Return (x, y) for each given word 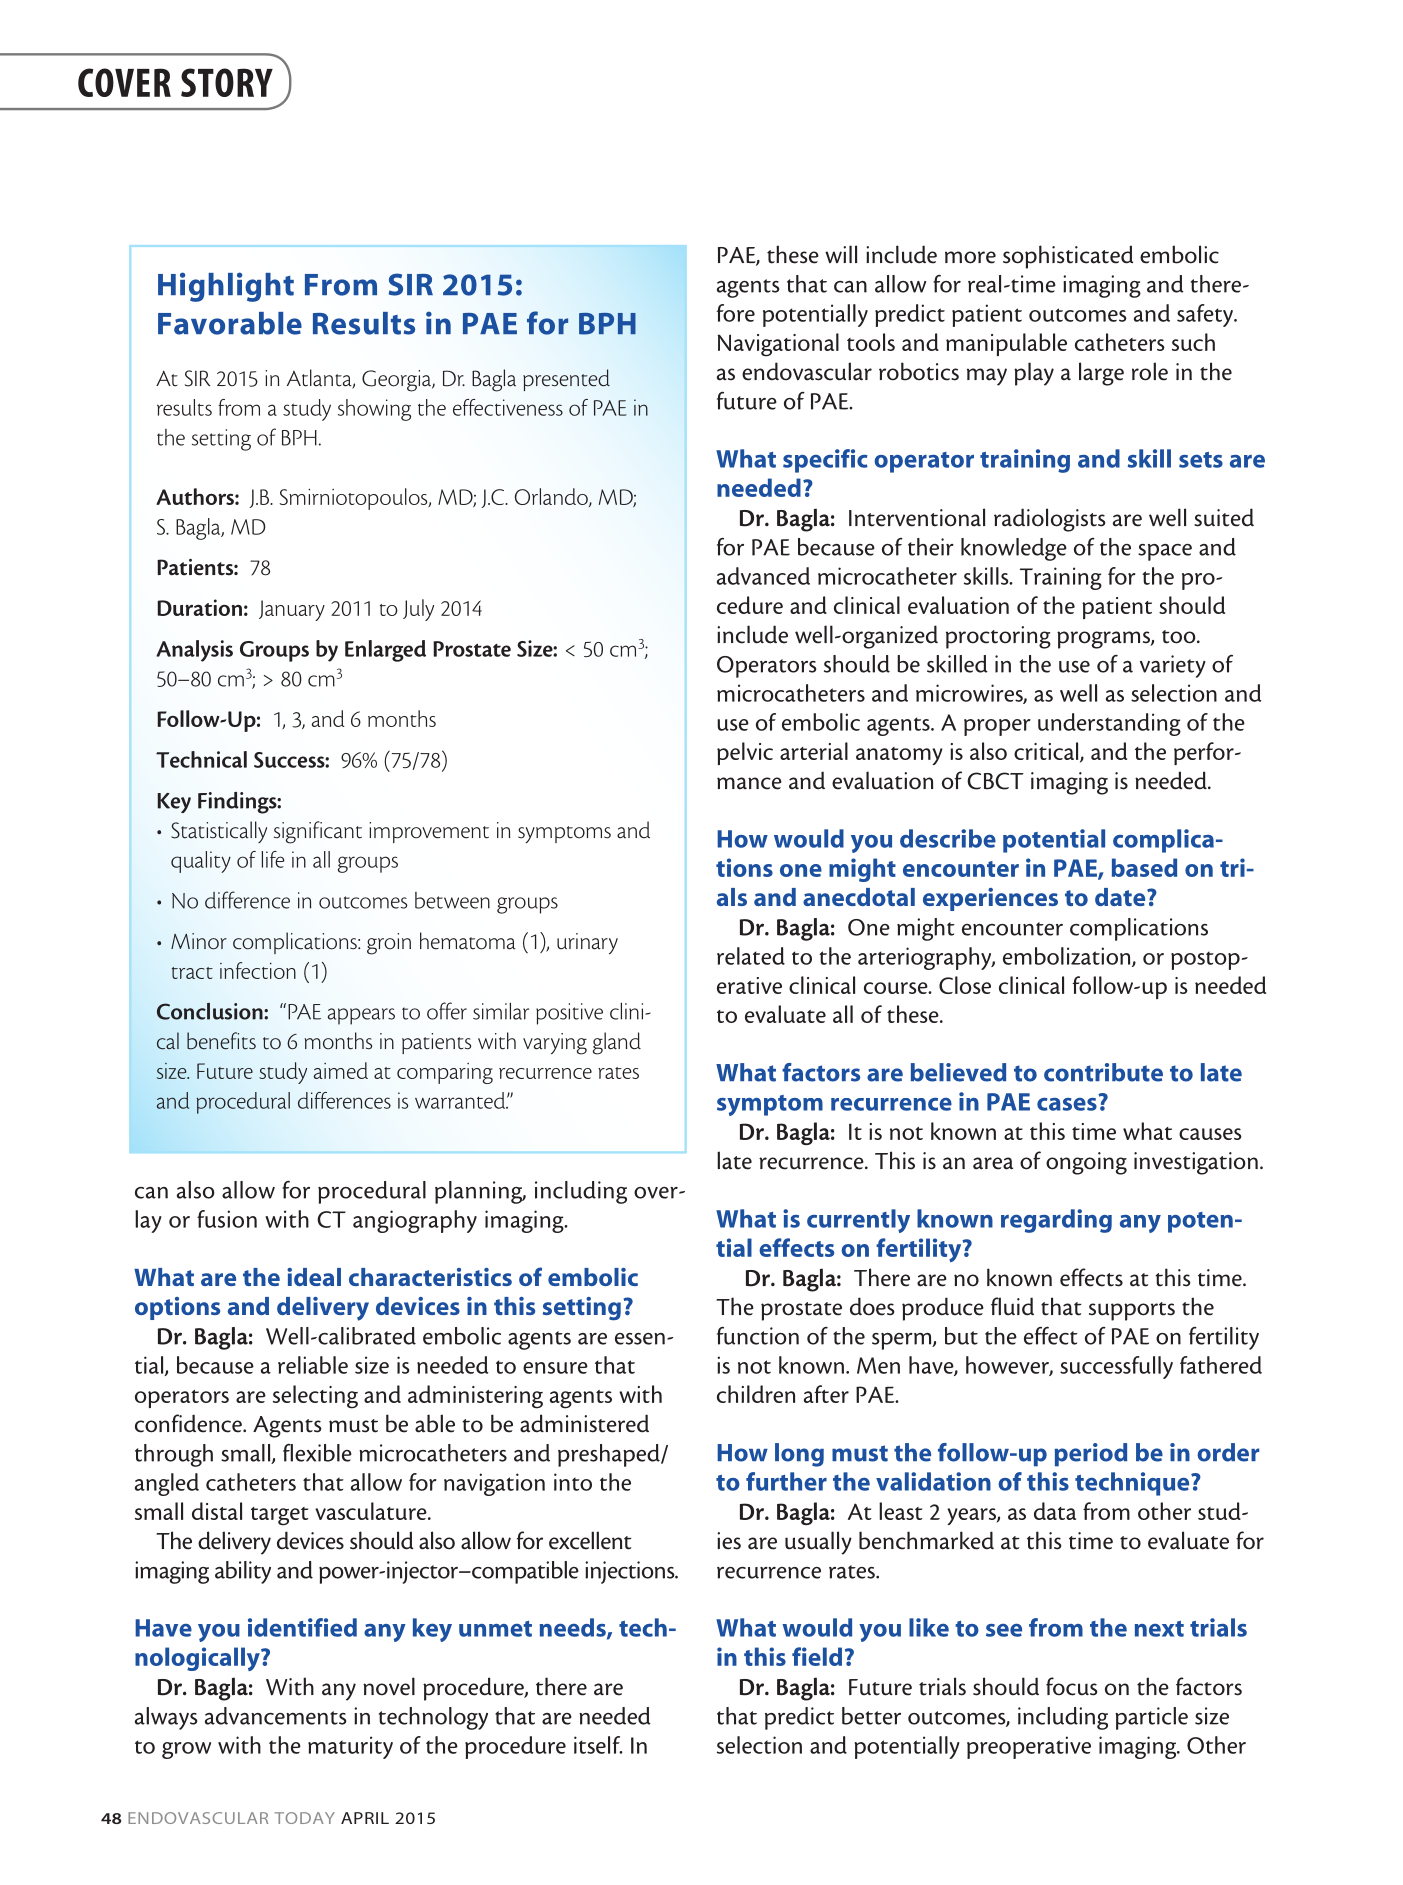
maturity (350, 1747)
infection (258, 970)
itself (598, 1745)
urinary (587, 944)
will (841, 254)
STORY (227, 82)
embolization (1068, 957)
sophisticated (1068, 257)
